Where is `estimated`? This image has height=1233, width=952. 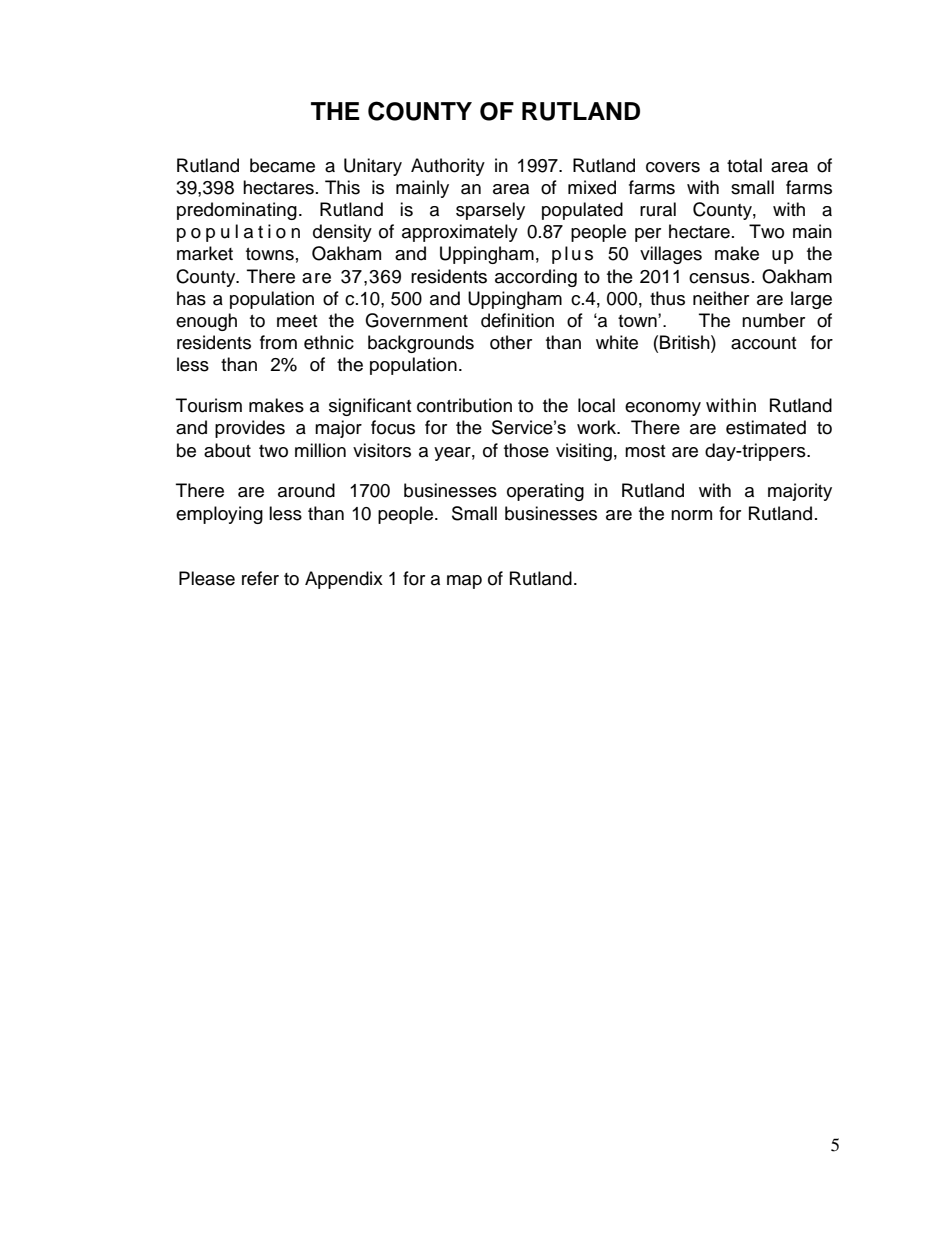
estimated is located at coordinates (766, 427).
